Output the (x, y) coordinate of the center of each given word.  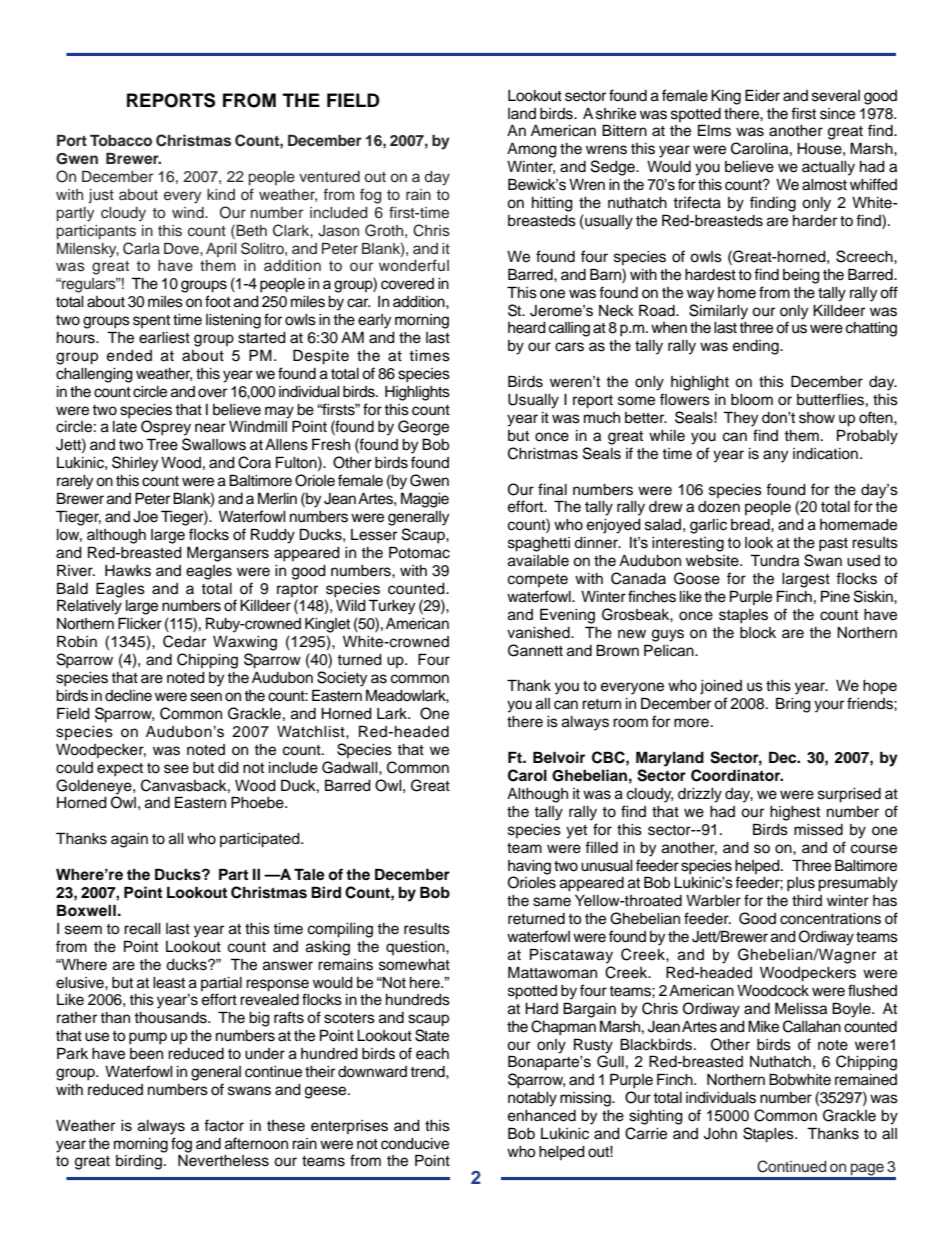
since (837, 114)
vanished (539, 633)
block (758, 633)
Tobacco (121, 141)
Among (532, 150)
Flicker (140, 623)
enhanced (542, 1116)
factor (224, 1125)
